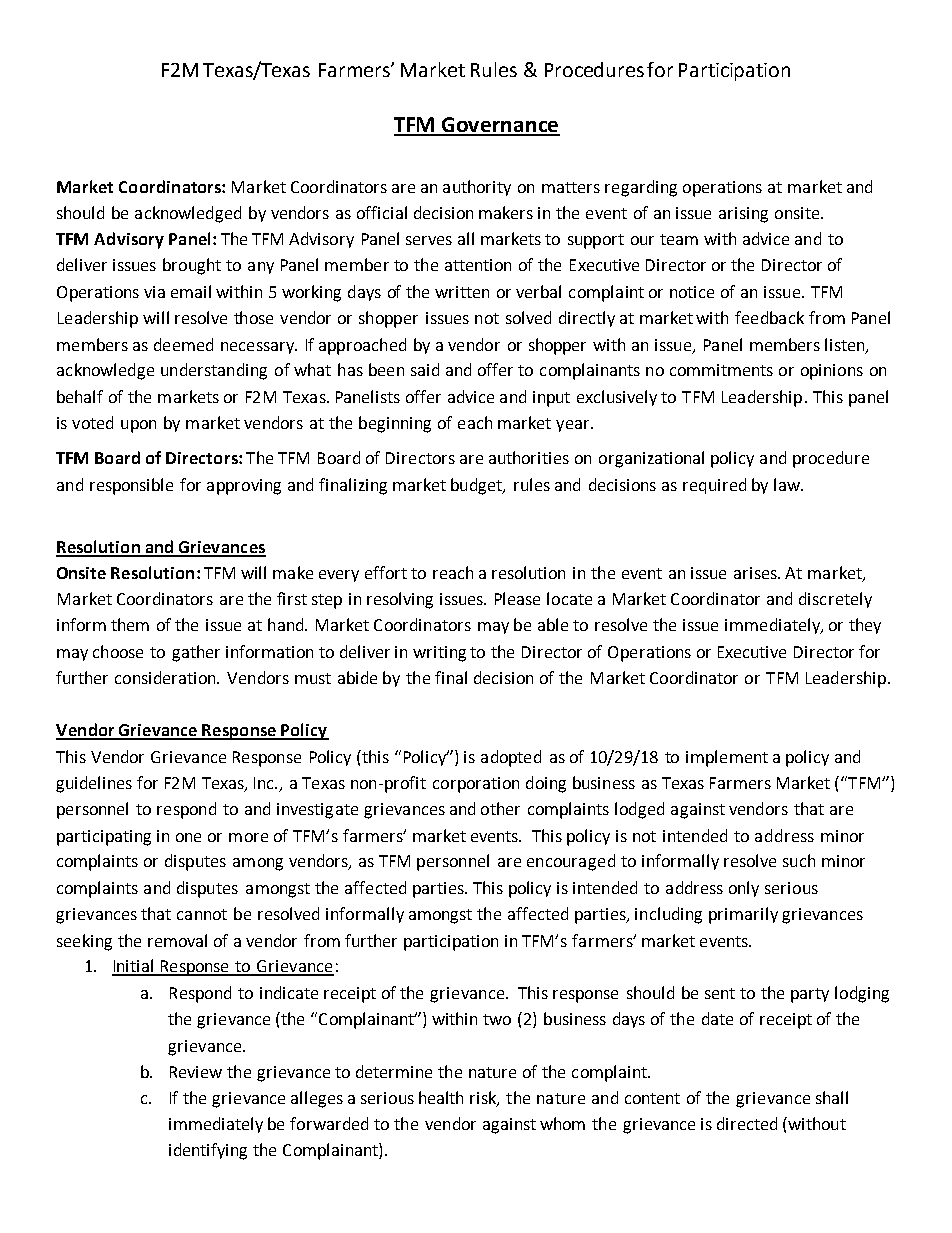 This screenshot has width=952, height=1233. What do you see at coordinates (744, 889) in the screenshot?
I see `only` at bounding box center [744, 889].
